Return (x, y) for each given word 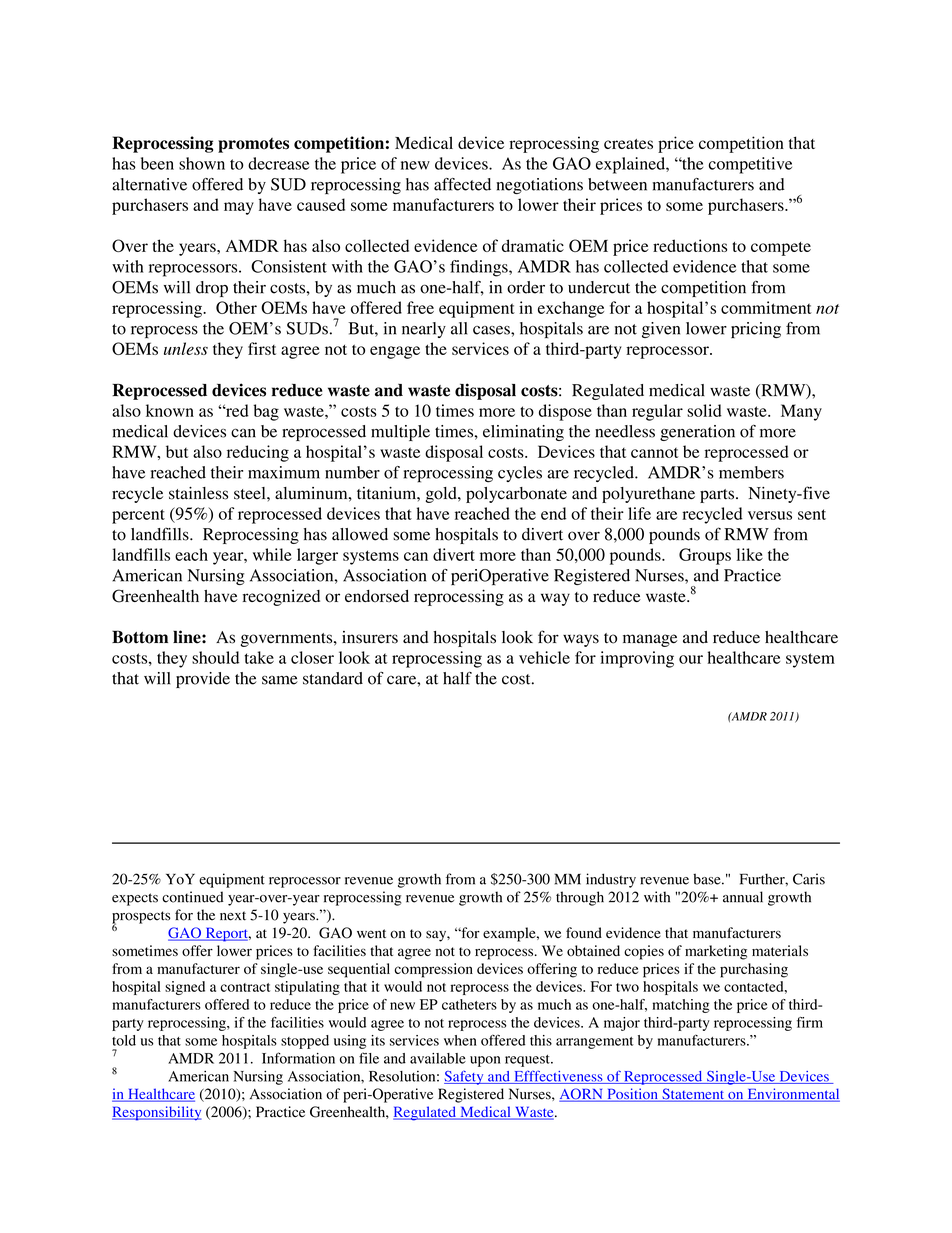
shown (202, 163)
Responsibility (156, 1113)
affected (462, 184)
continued (193, 897)
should (215, 657)
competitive (750, 165)
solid (704, 410)
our (691, 659)
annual (743, 897)
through (580, 898)
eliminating (523, 433)
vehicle (544, 657)
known (170, 410)
